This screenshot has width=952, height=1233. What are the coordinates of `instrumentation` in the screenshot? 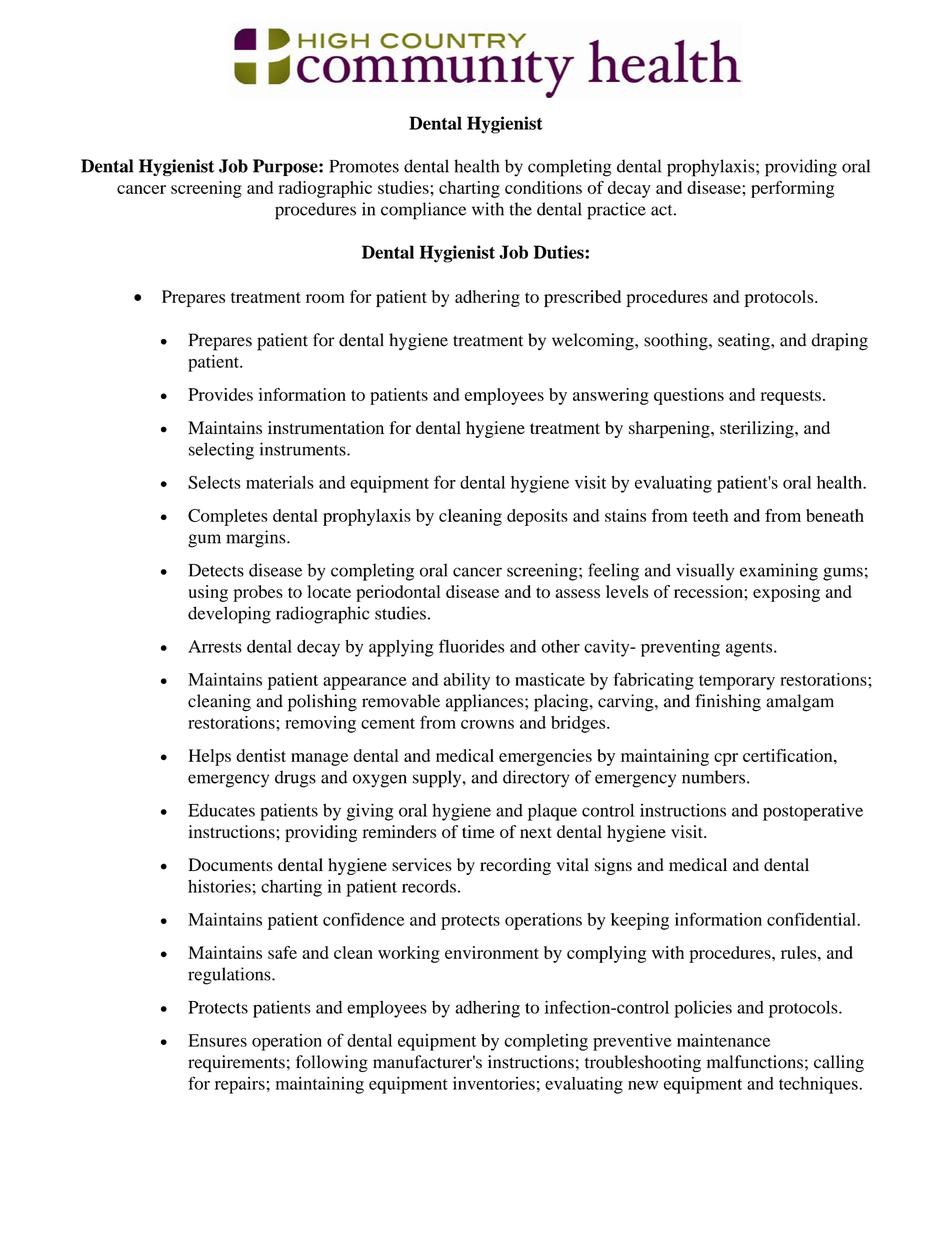 It's located at (326, 427).
